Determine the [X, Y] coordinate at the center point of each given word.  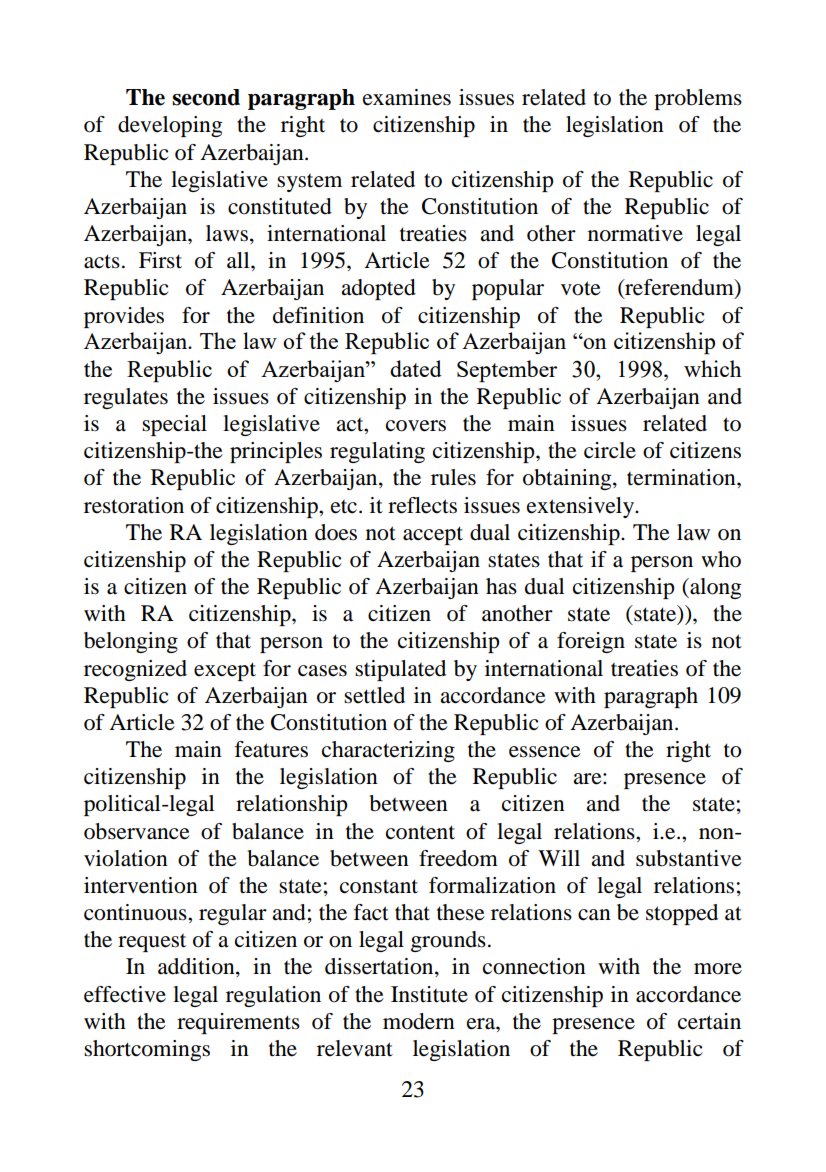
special [174, 425]
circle [610, 450]
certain [709, 1021]
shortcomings [147, 1050]
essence [545, 752]
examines [407, 97]
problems [698, 99]
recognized [135, 670]
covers [416, 426]
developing [170, 126]
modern [419, 1021]
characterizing [388, 751]
